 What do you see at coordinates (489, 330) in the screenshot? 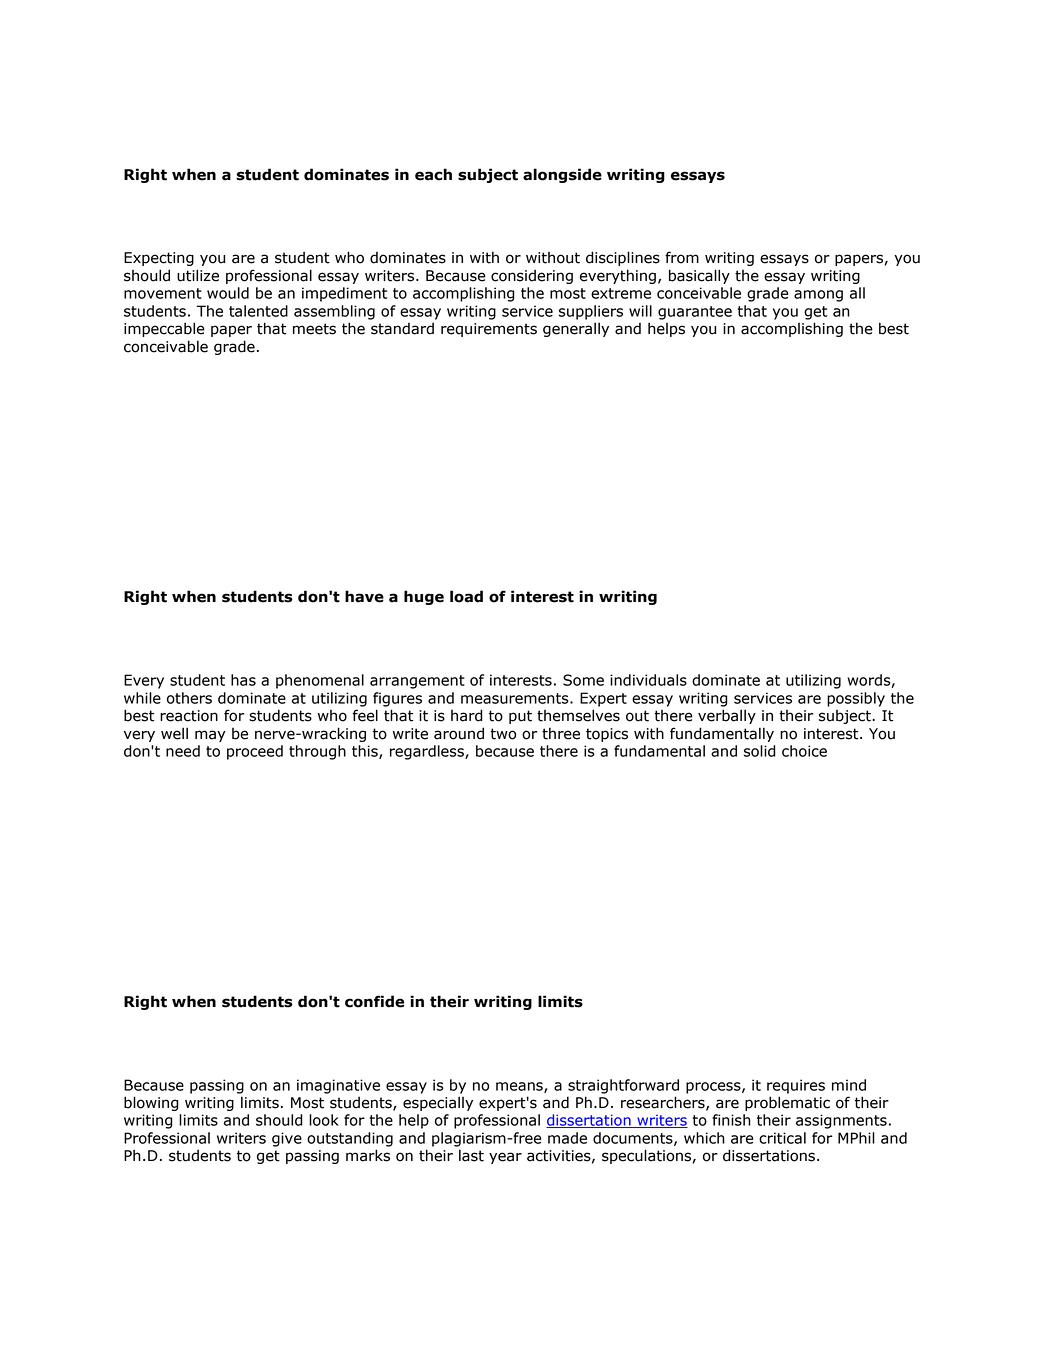
I see `requirements` at bounding box center [489, 330].
